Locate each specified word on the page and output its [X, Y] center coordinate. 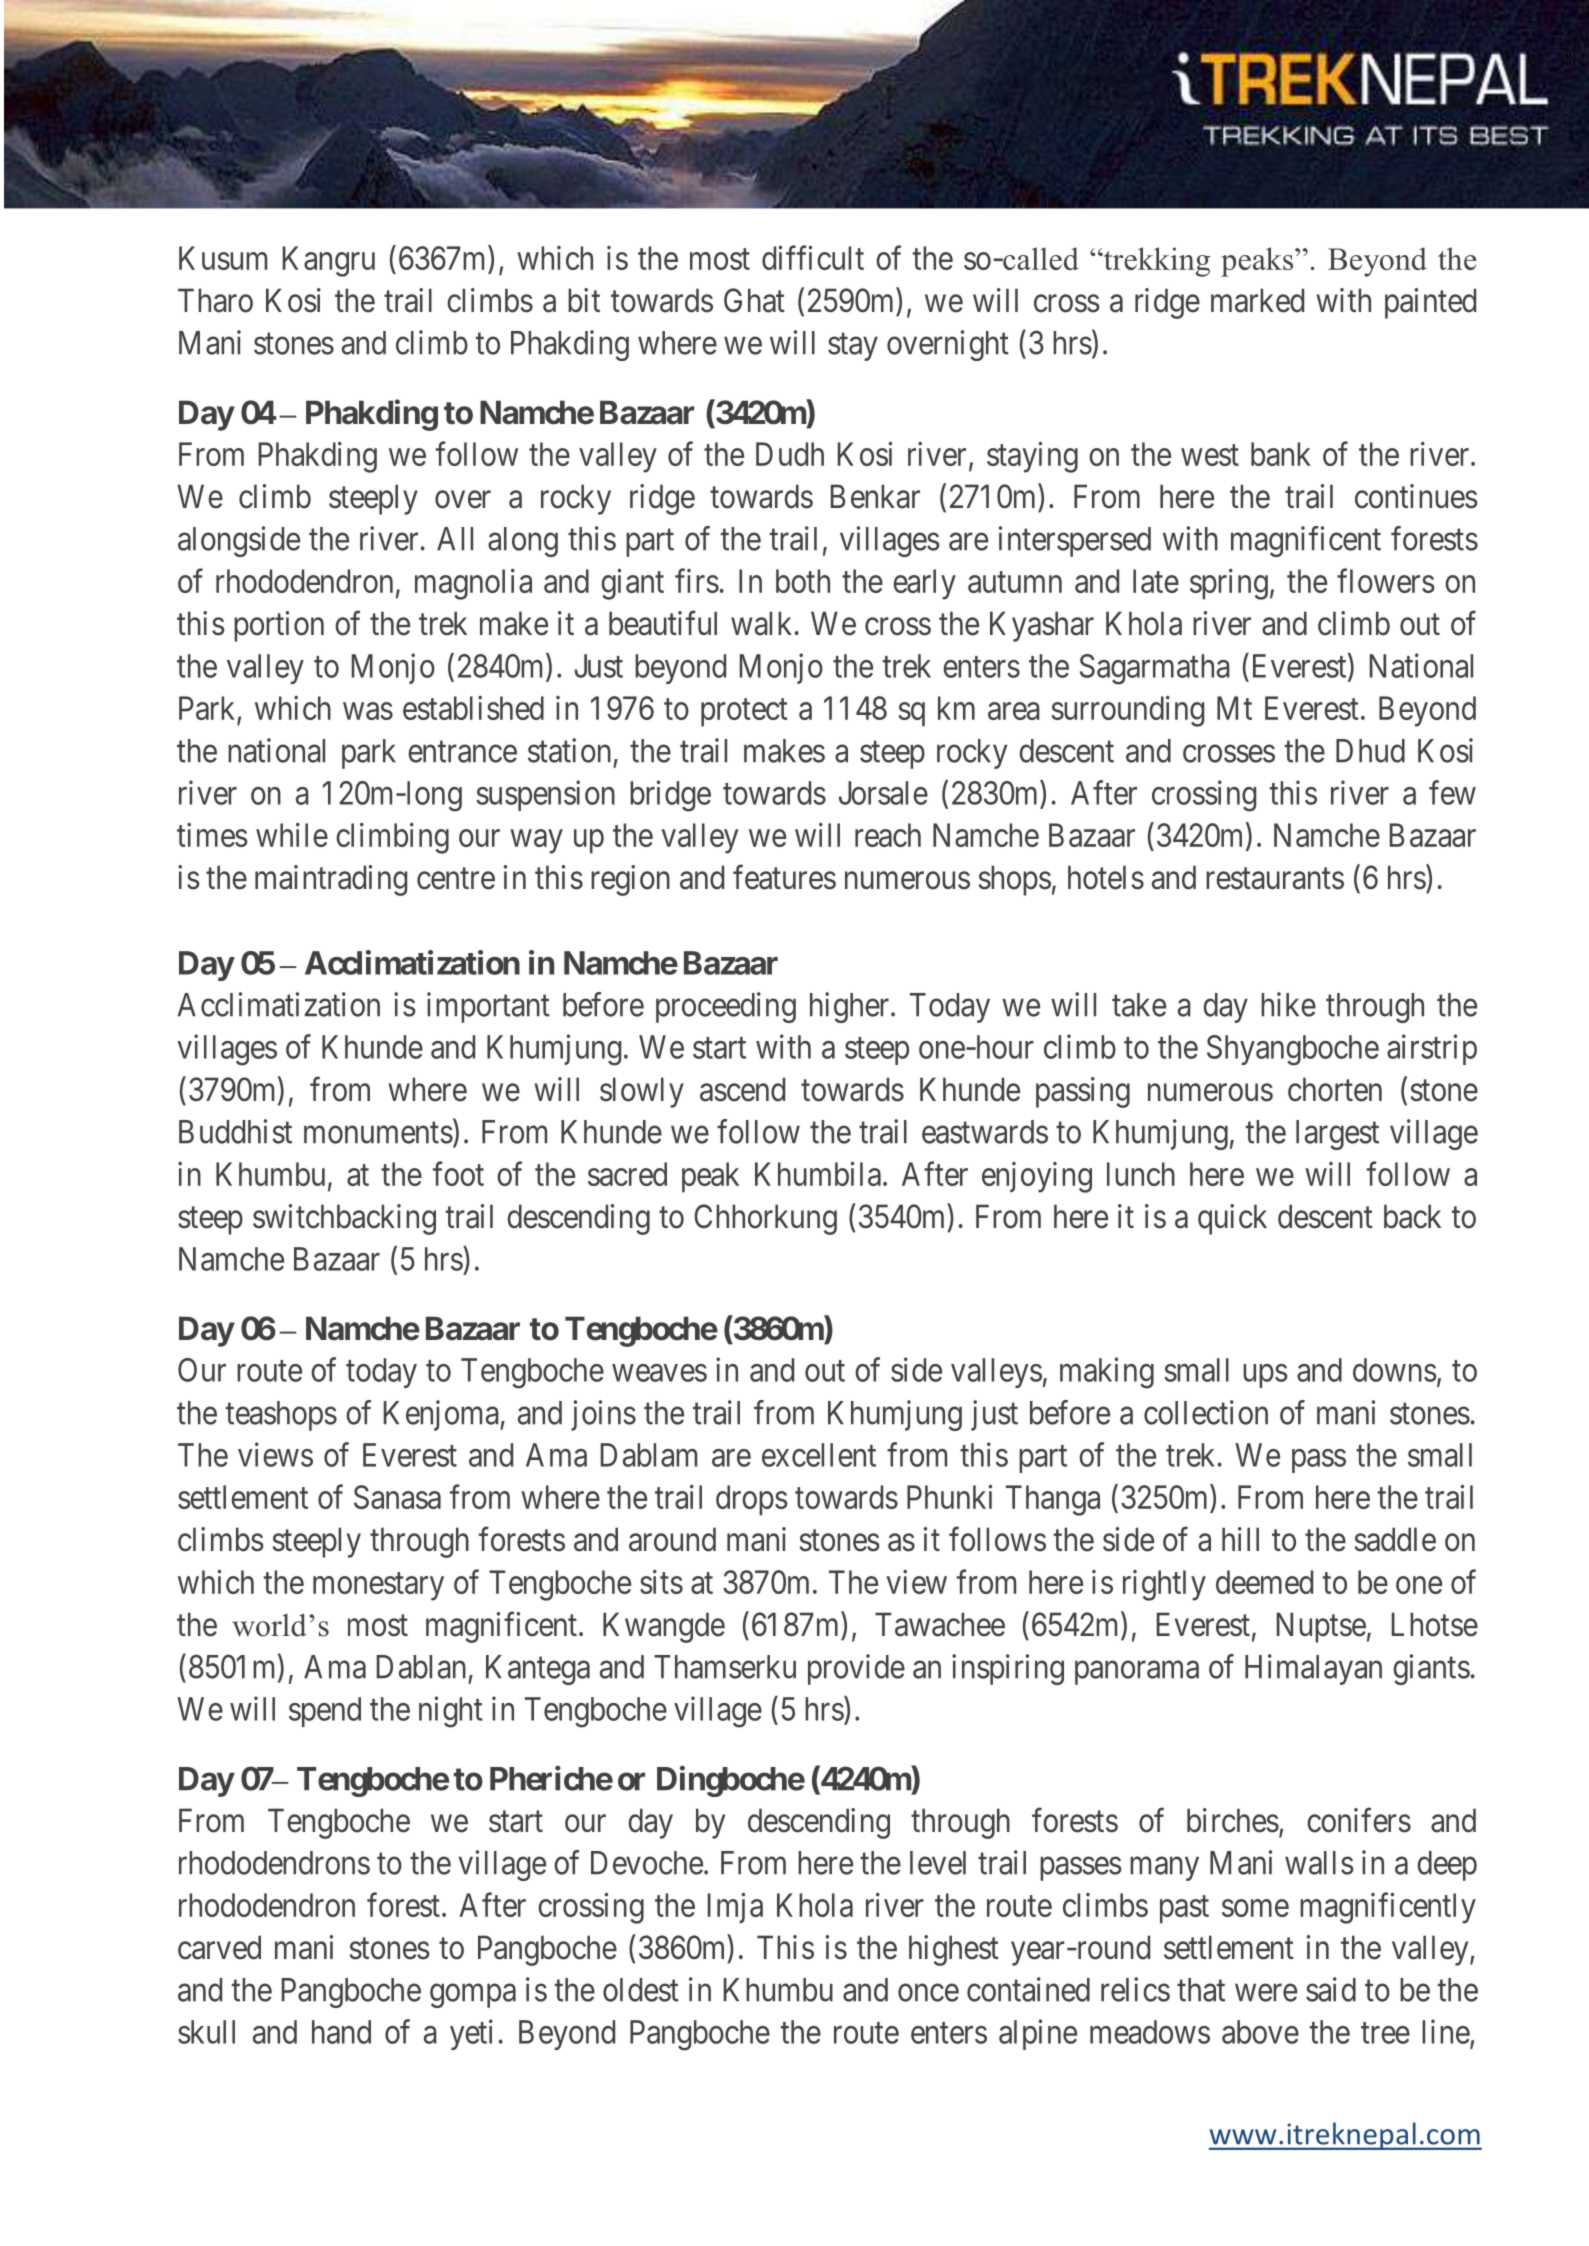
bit [584, 300]
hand [341, 2032]
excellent [819, 1455]
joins [603, 1415]
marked [1257, 300]
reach [888, 835]
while [292, 835]
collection [1206, 1412]
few [1452, 792]
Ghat [754, 300]
